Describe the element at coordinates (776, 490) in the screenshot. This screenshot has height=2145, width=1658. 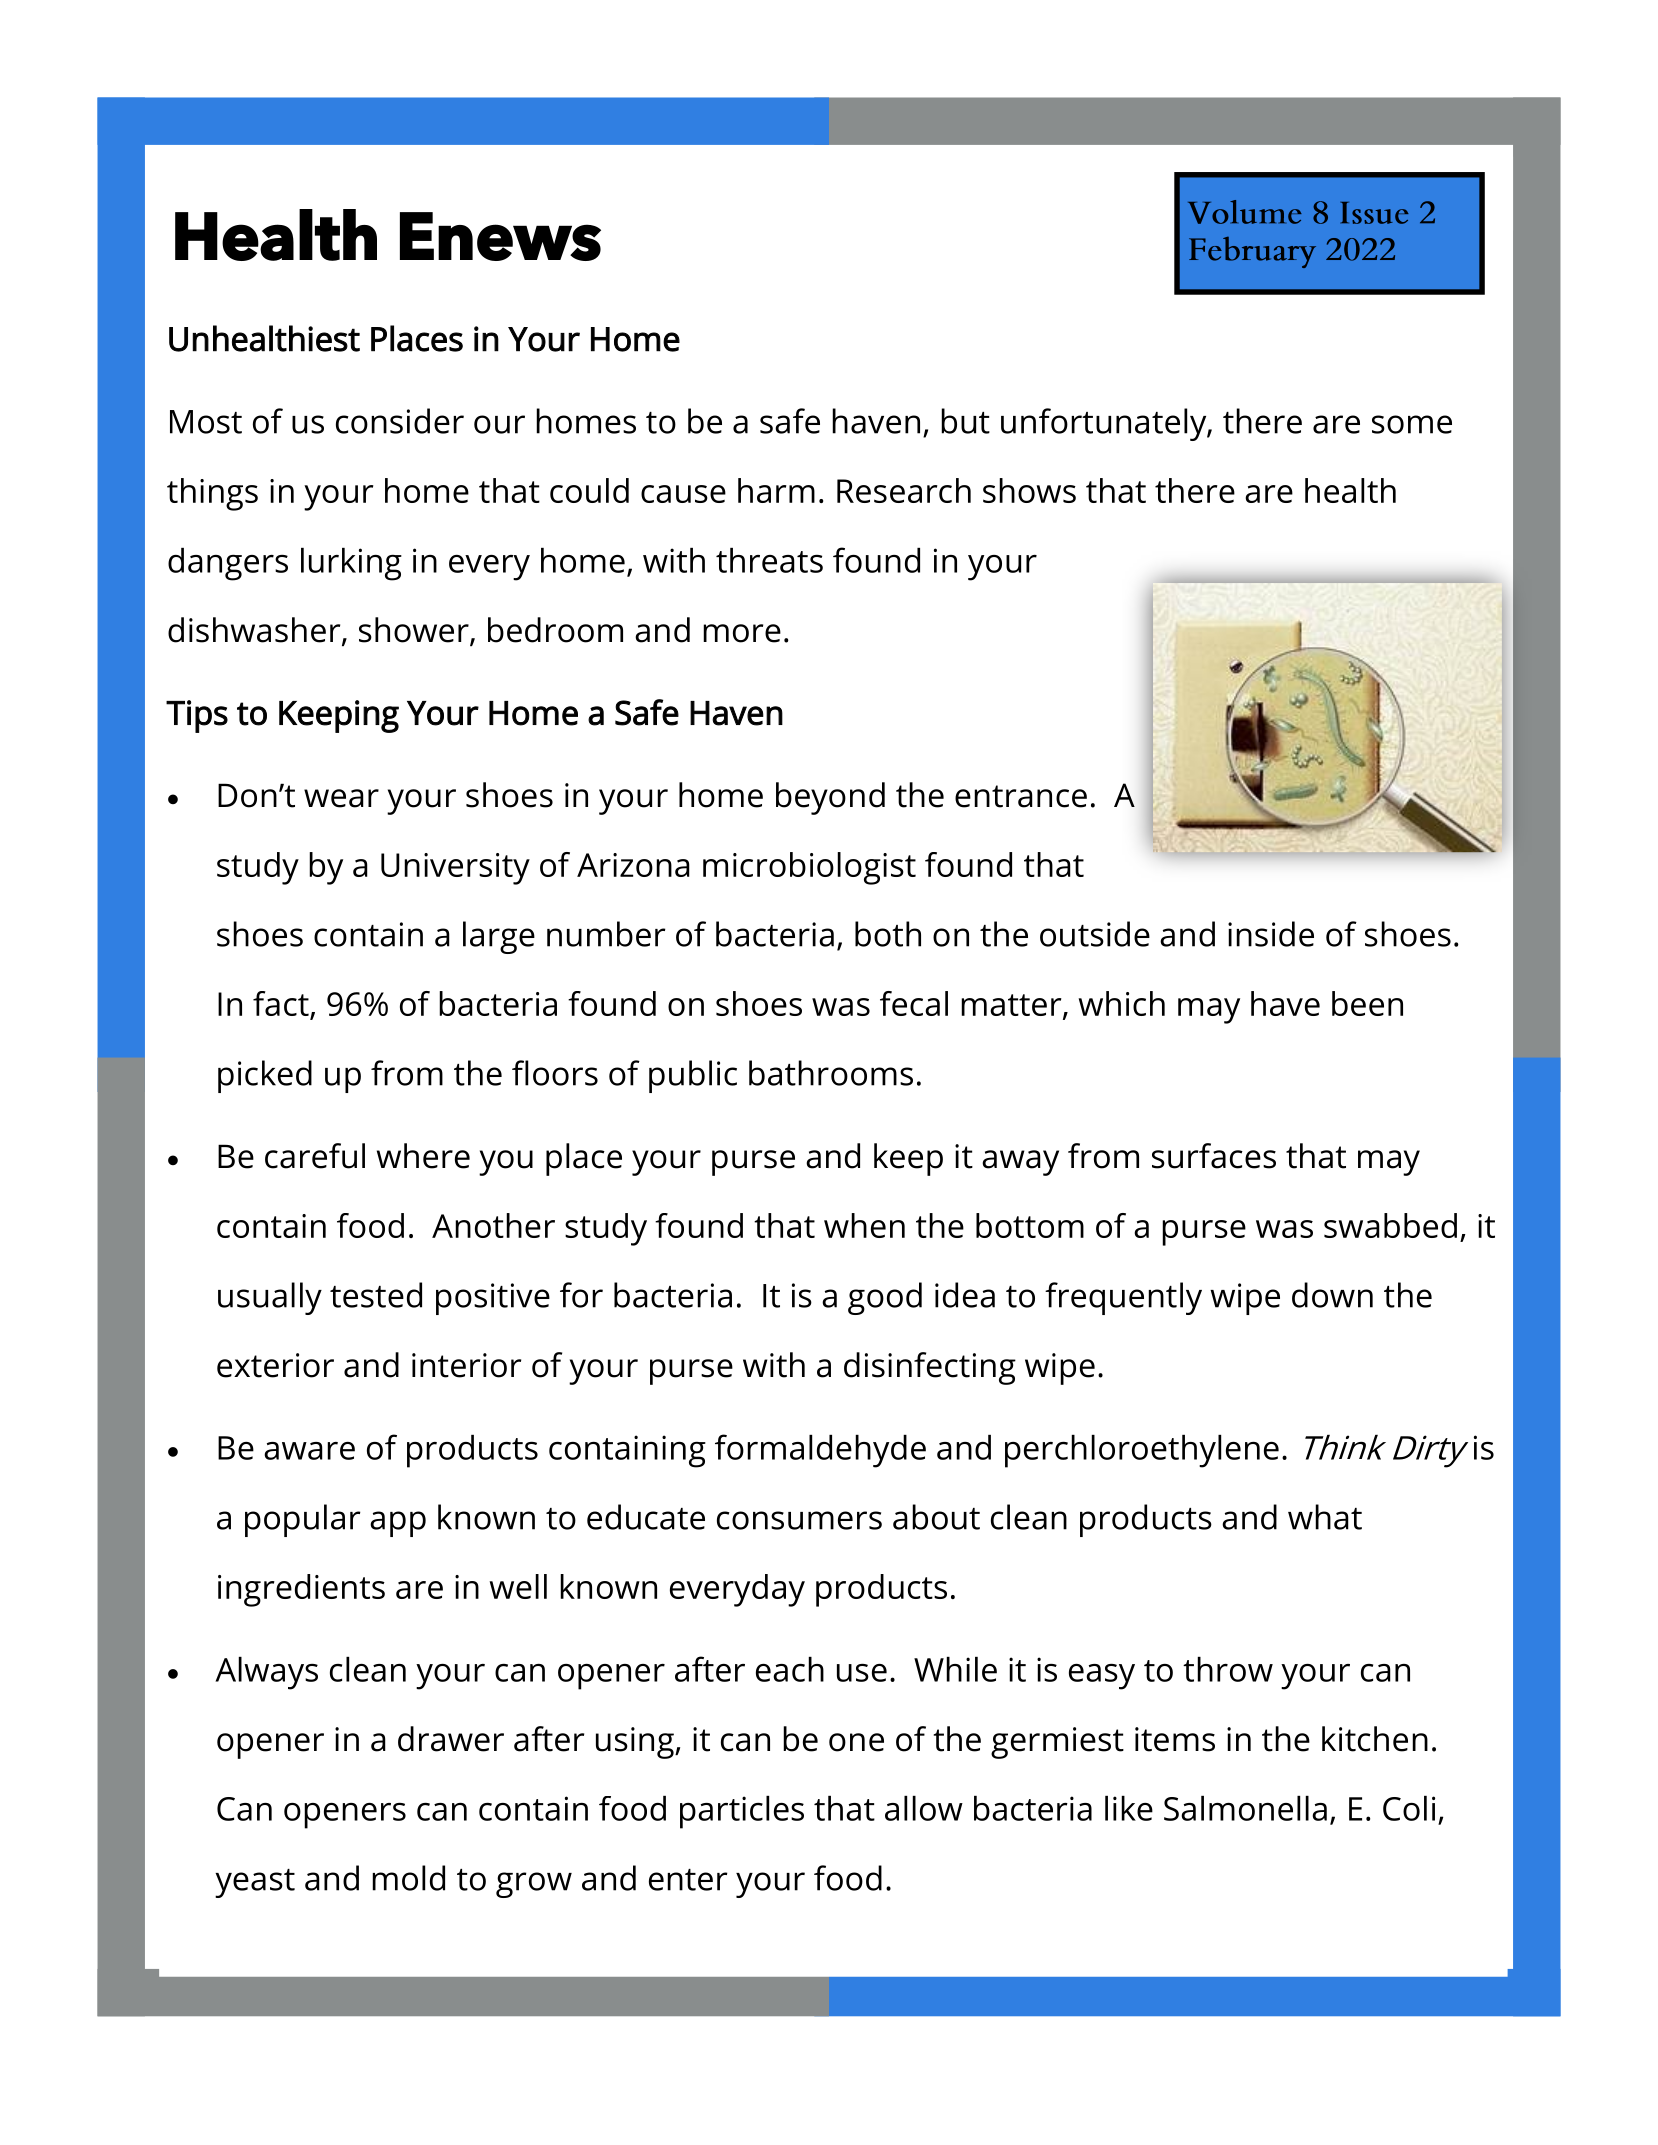
I see `harm` at that location.
